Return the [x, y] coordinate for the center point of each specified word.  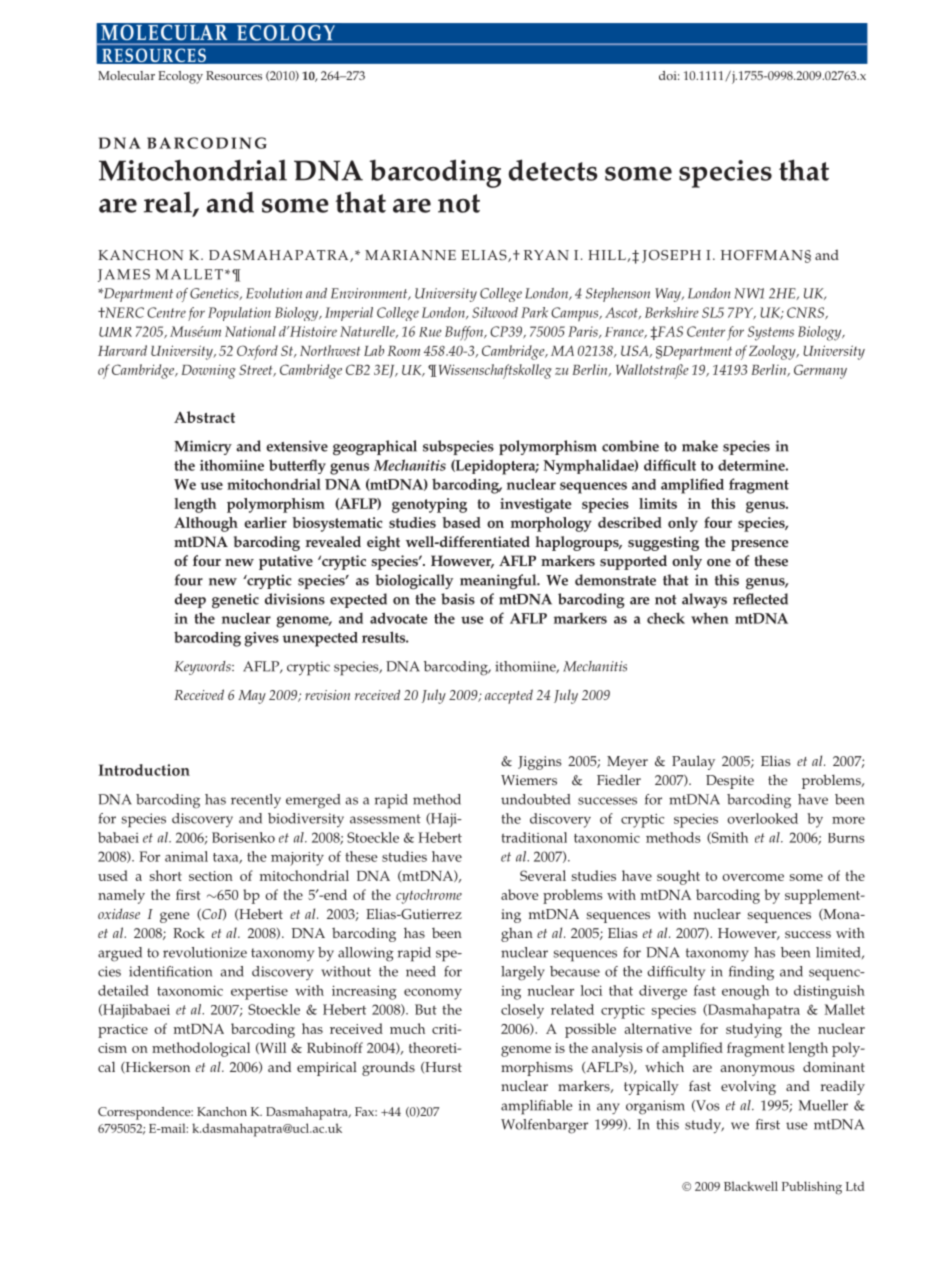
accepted [509, 696]
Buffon [465, 333]
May [252, 697]
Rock [189, 933]
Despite [730, 782]
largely [523, 973]
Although [206, 524]
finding [751, 973]
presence [760, 545]
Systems [771, 333]
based [461, 522]
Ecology [180, 77]
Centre [166, 312]
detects [553, 170]
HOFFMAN [763, 255]
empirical [327, 1069]
